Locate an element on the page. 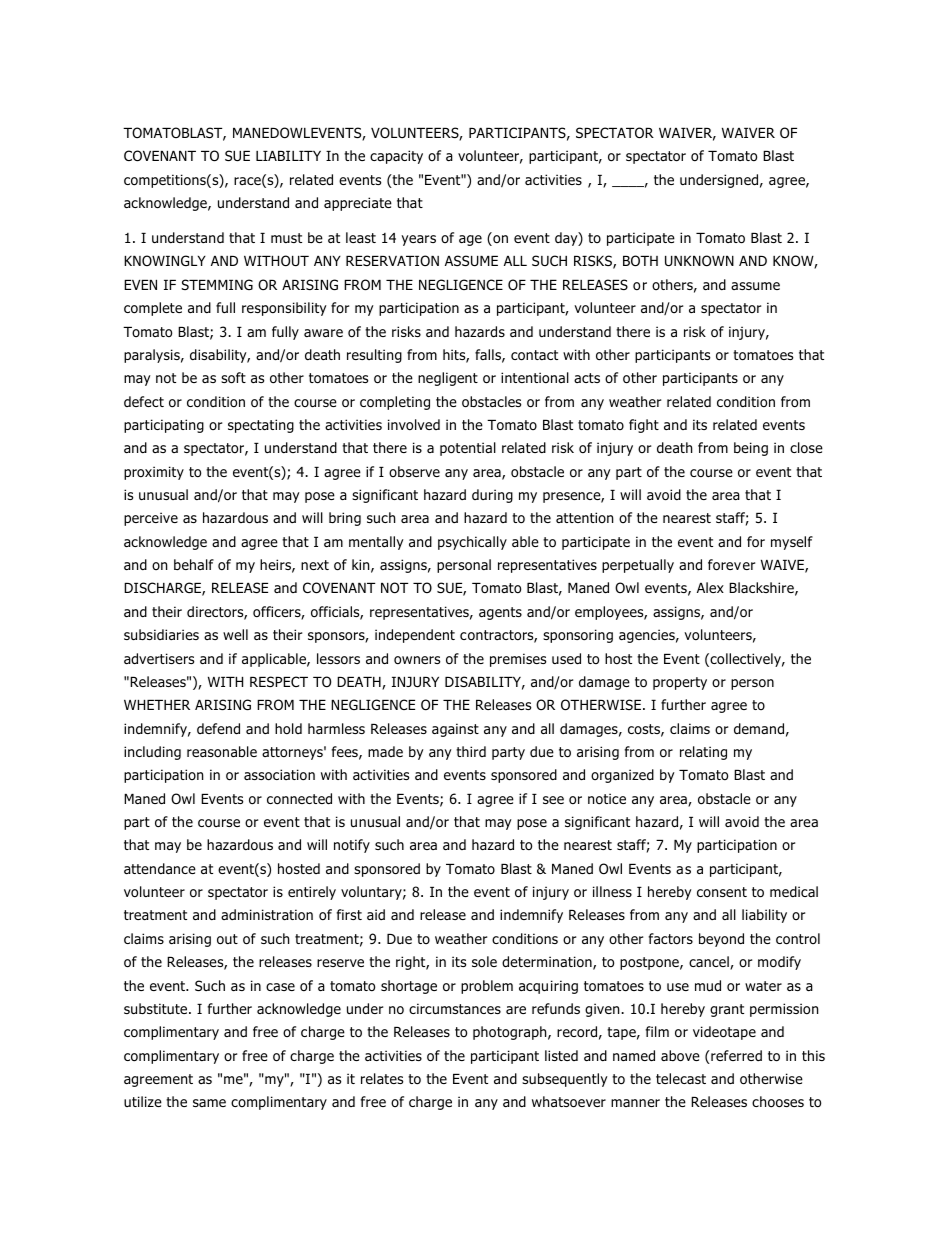  must is located at coordinates (286, 238).
